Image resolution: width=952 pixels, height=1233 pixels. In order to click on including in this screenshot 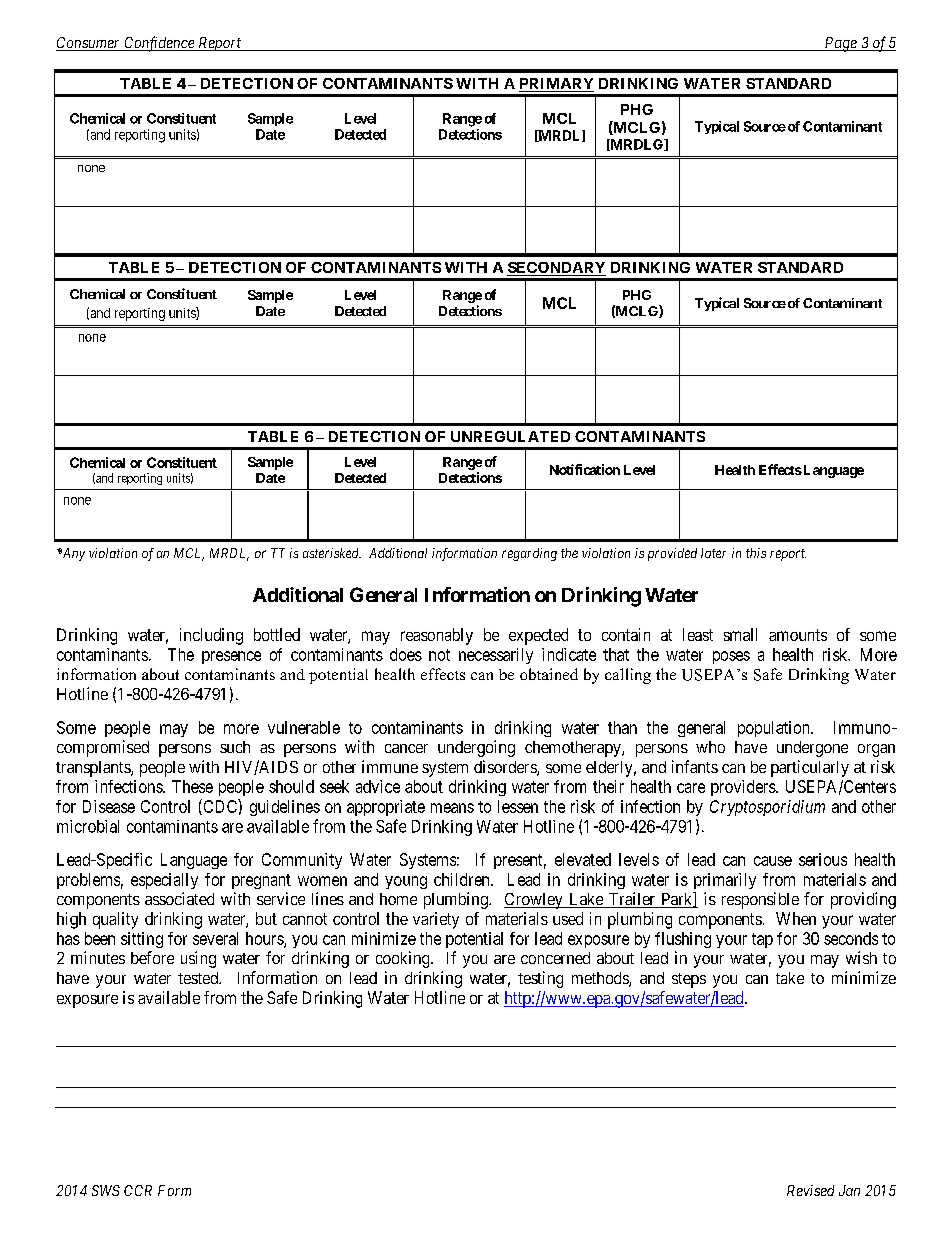, I will do `click(211, 636)`.
